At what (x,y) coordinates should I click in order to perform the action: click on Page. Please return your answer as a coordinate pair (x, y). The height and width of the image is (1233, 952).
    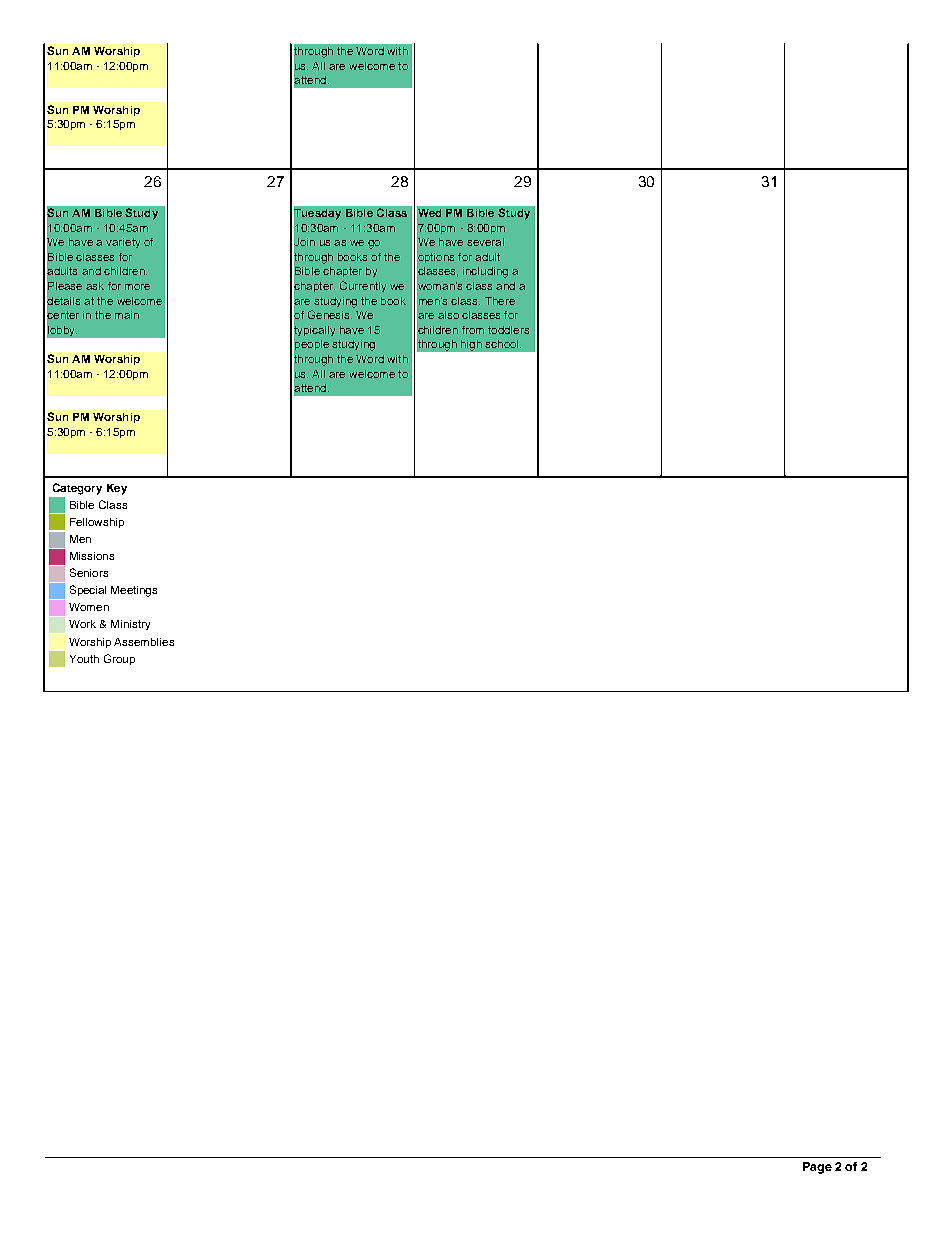
    Looking at the image, I should click on (817, 1168).
